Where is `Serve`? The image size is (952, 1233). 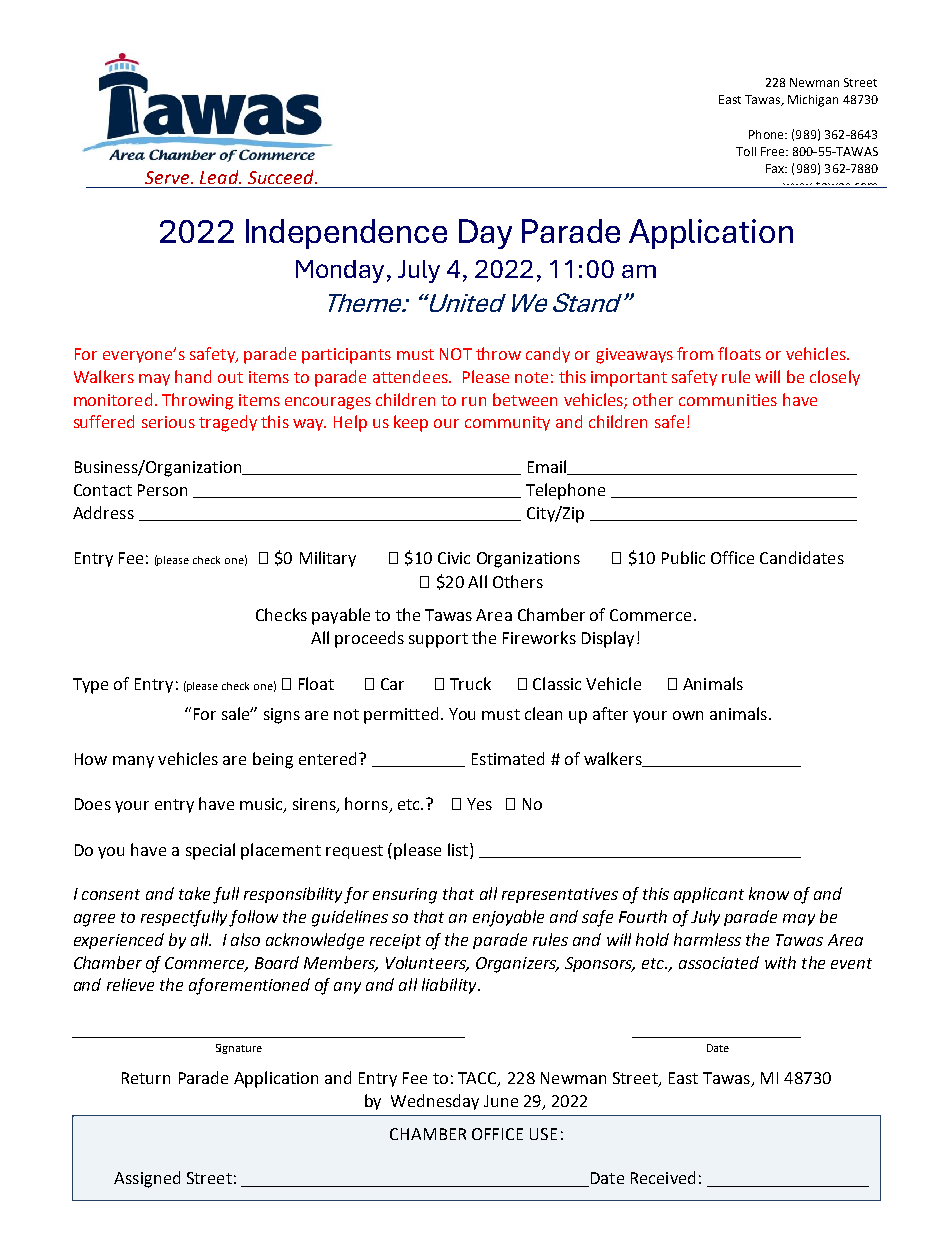
Serve is located at coordinates (168, 177).
